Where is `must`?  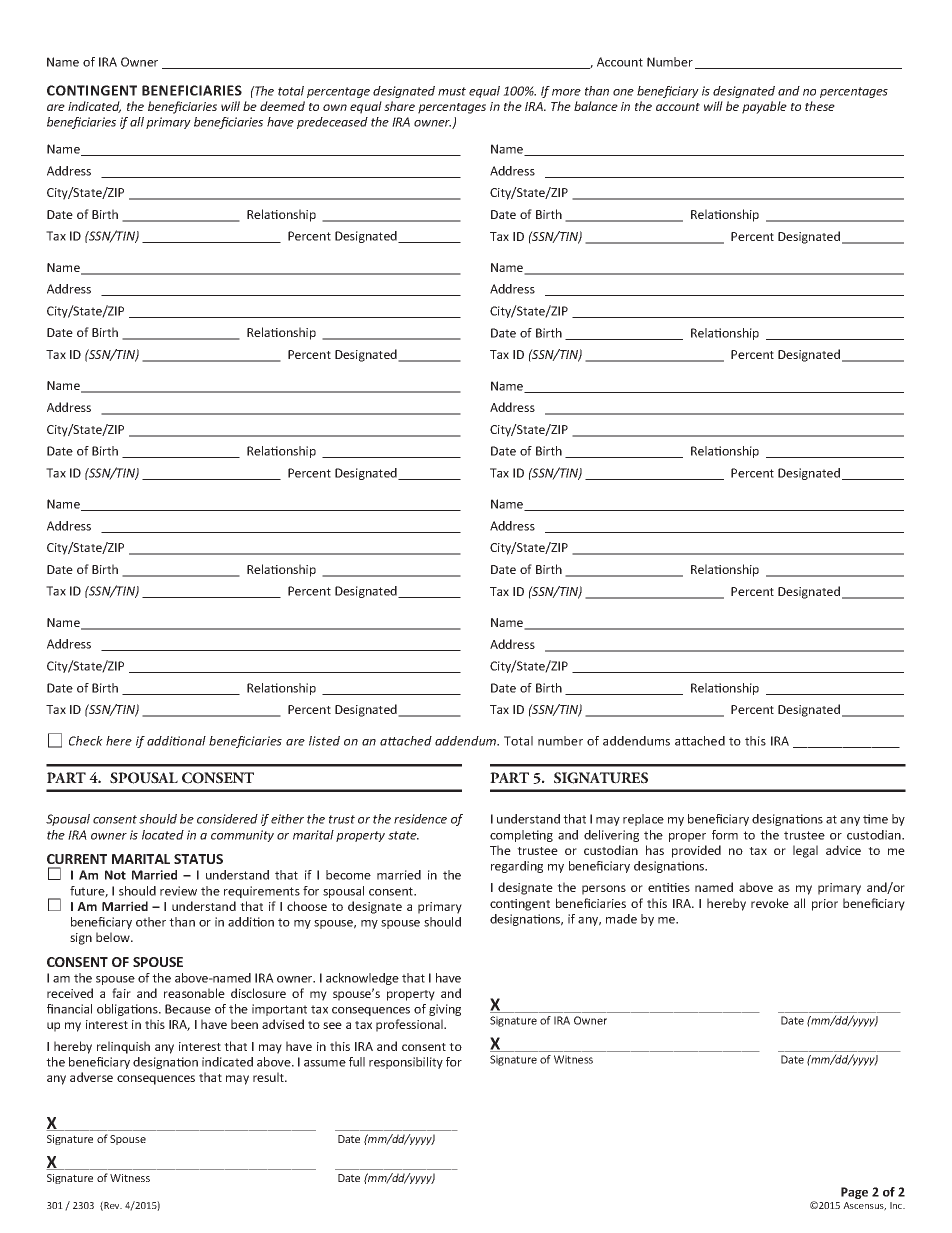 must is located at coordinates (452, 91).
